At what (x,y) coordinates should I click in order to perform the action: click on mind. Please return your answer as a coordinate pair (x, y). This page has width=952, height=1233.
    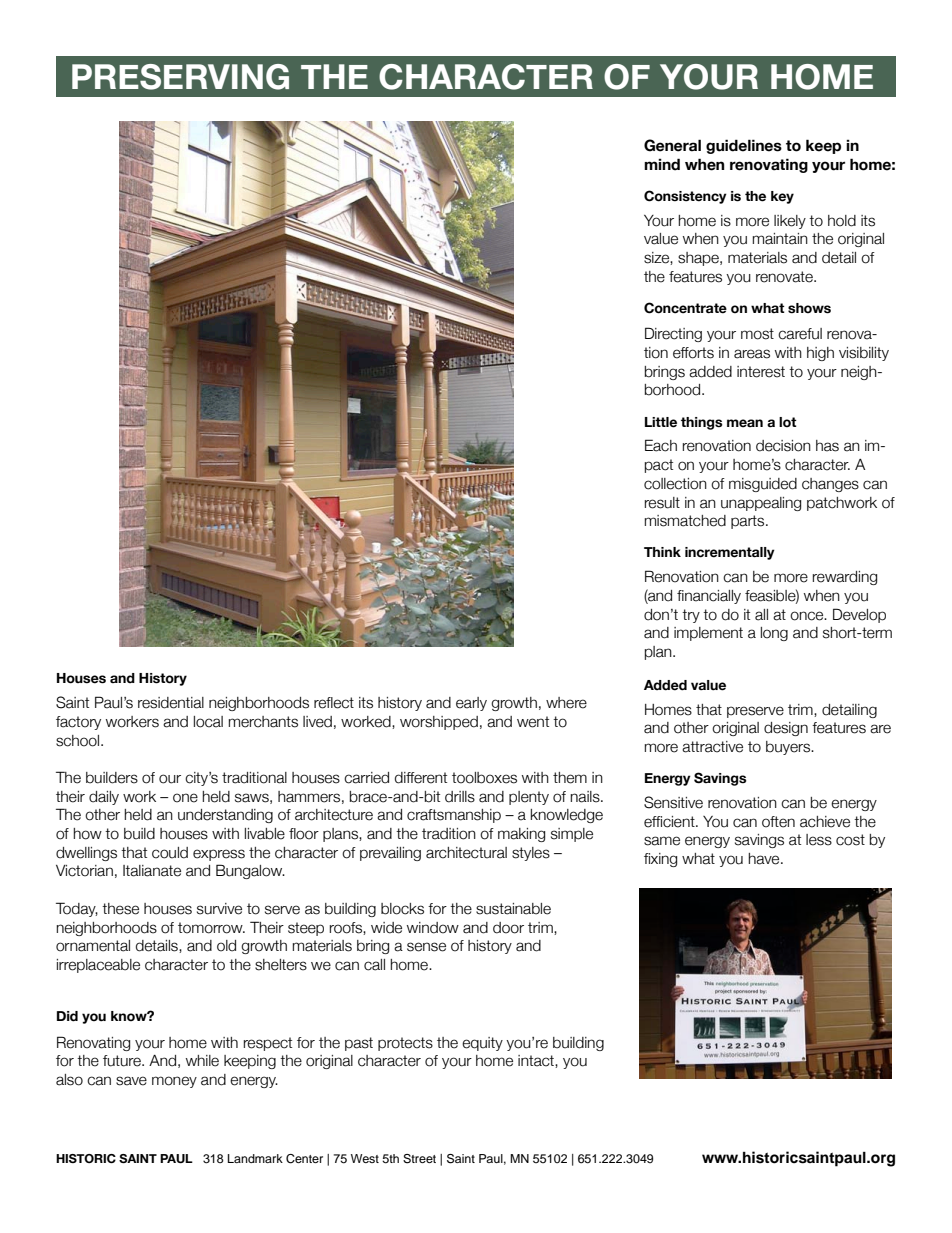
    Looking at the image, I should click on (662, 164).
